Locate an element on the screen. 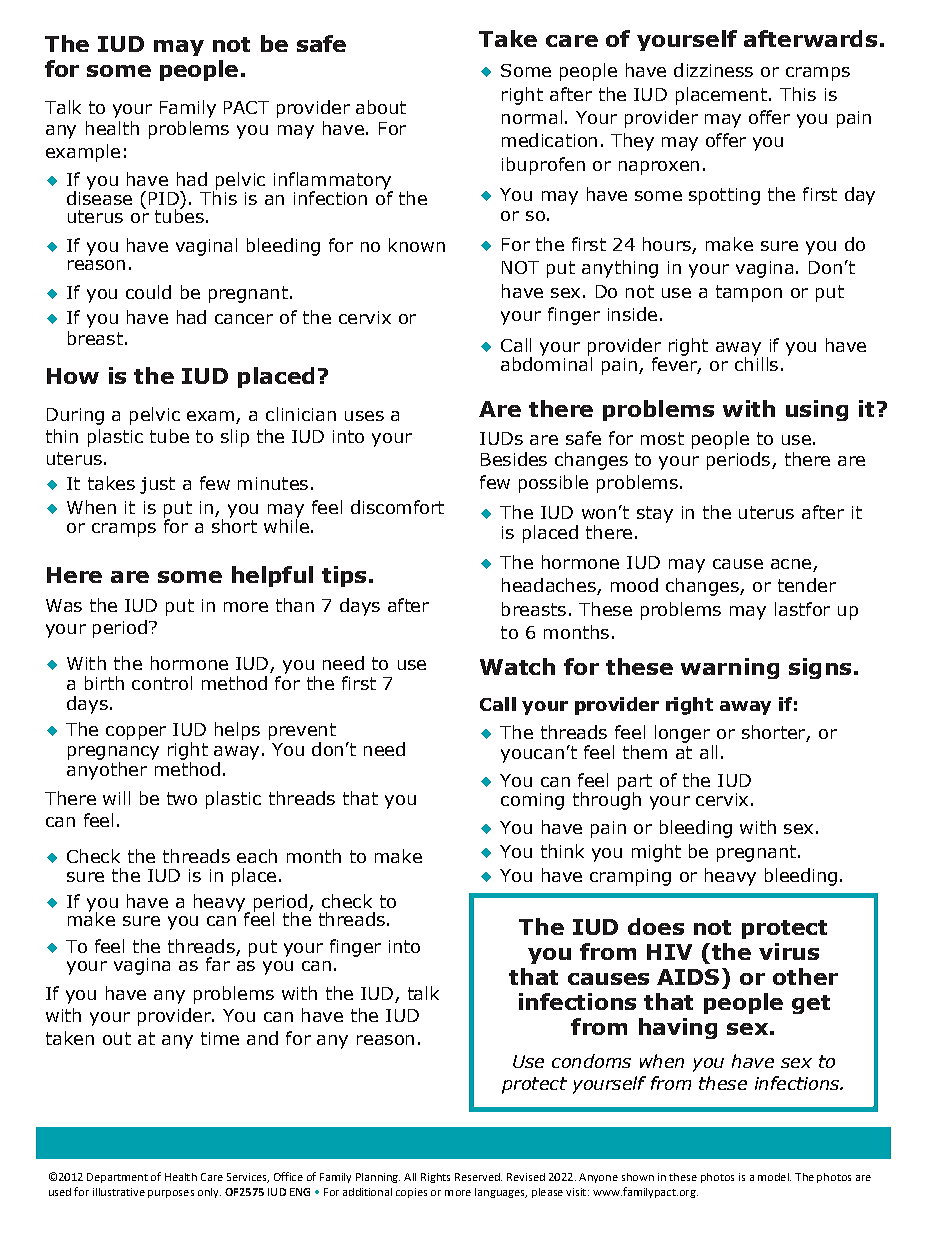 Image resolution: width=952 pixels, height=1233 pixels. does is located at coordinates (656, 926).
